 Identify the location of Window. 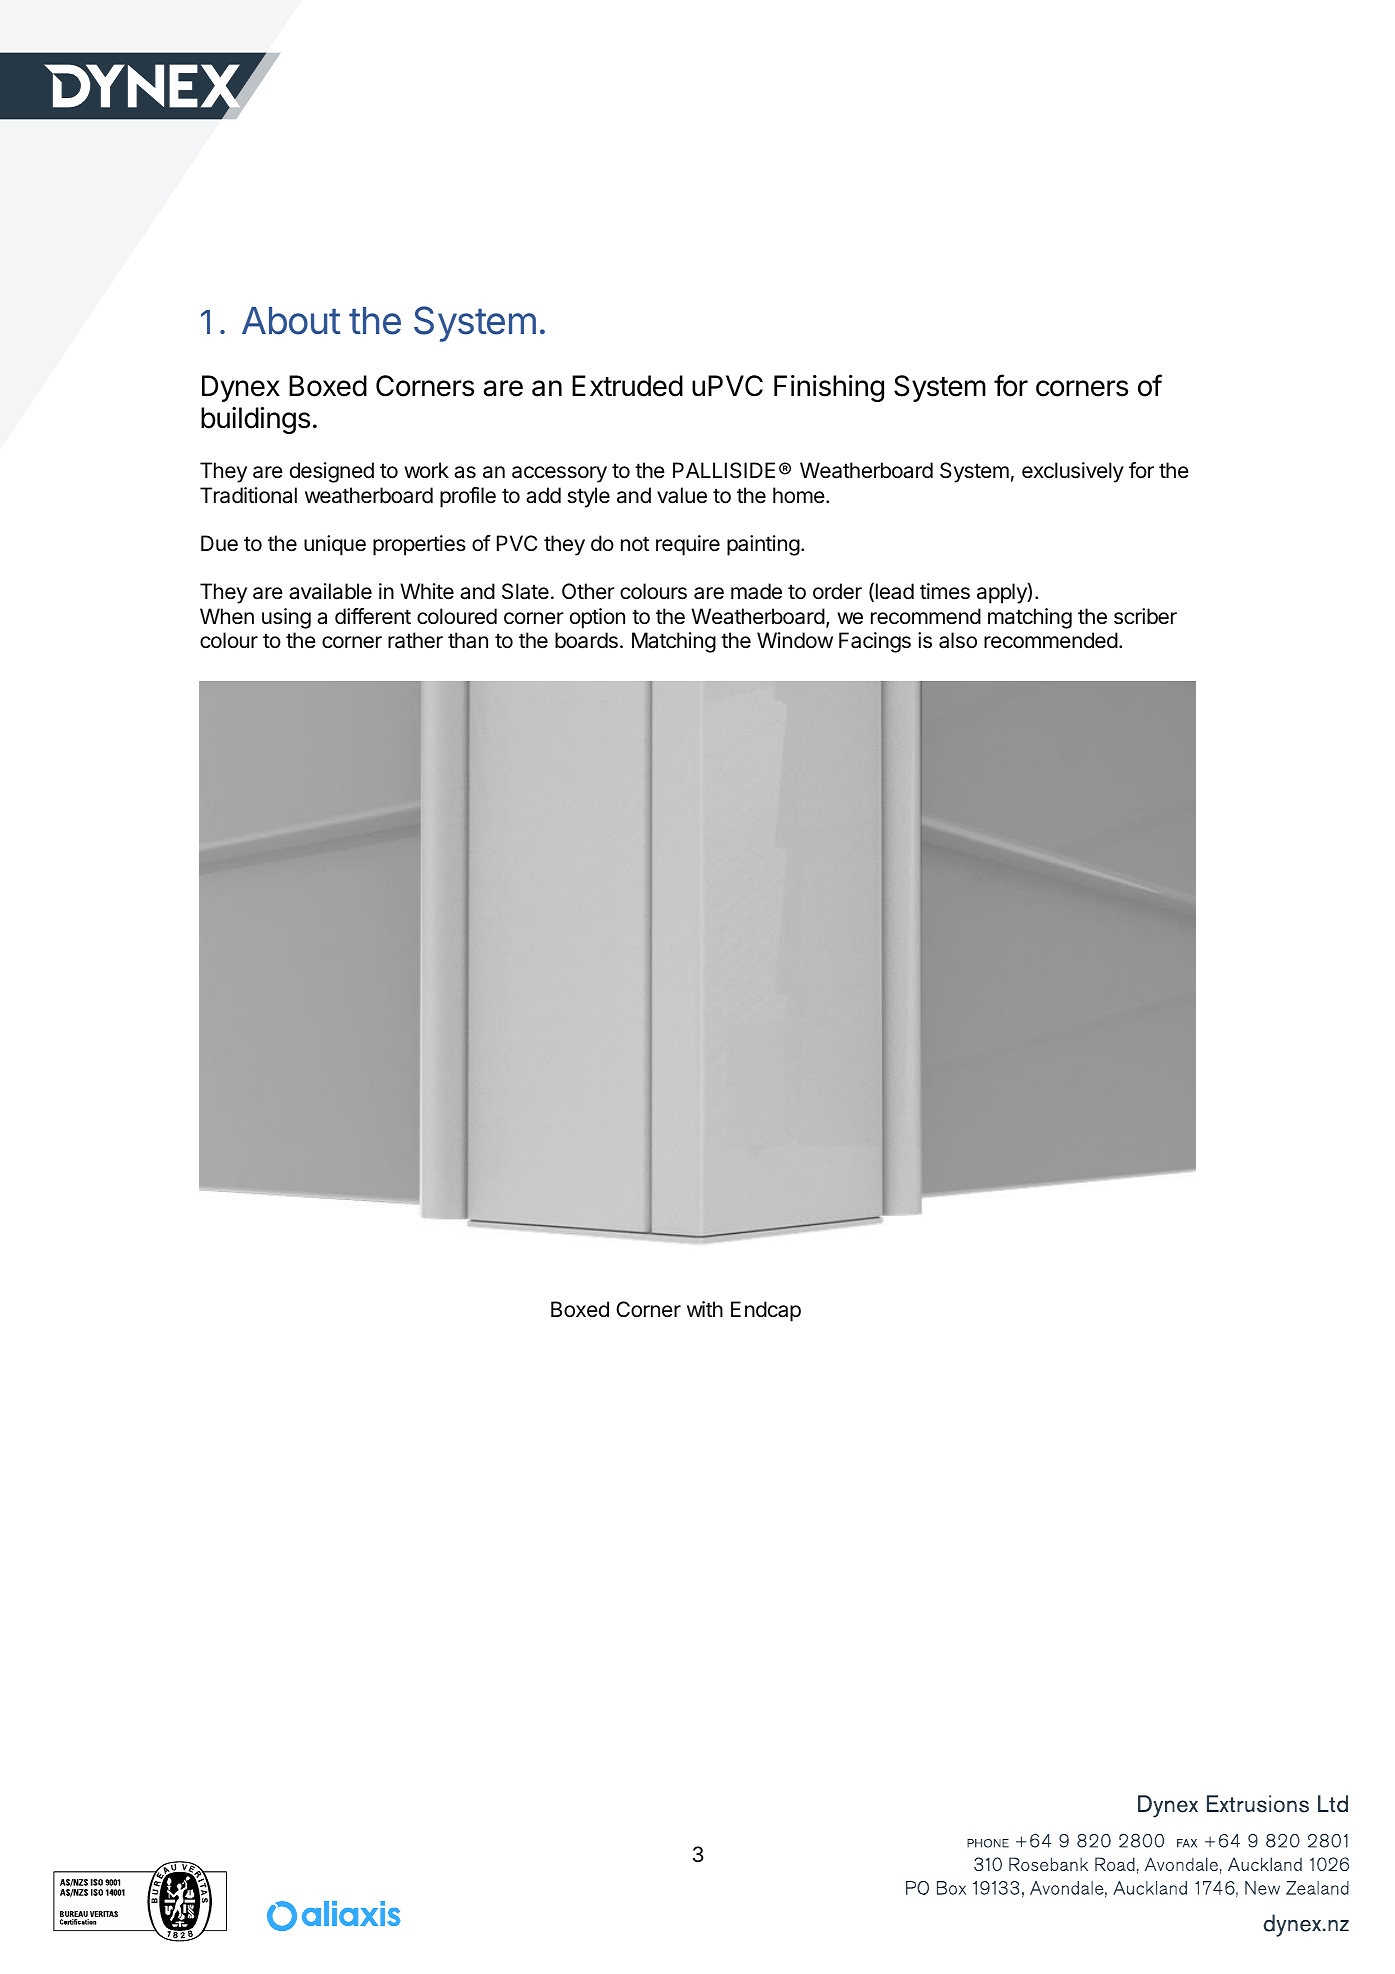
(795, 640).
